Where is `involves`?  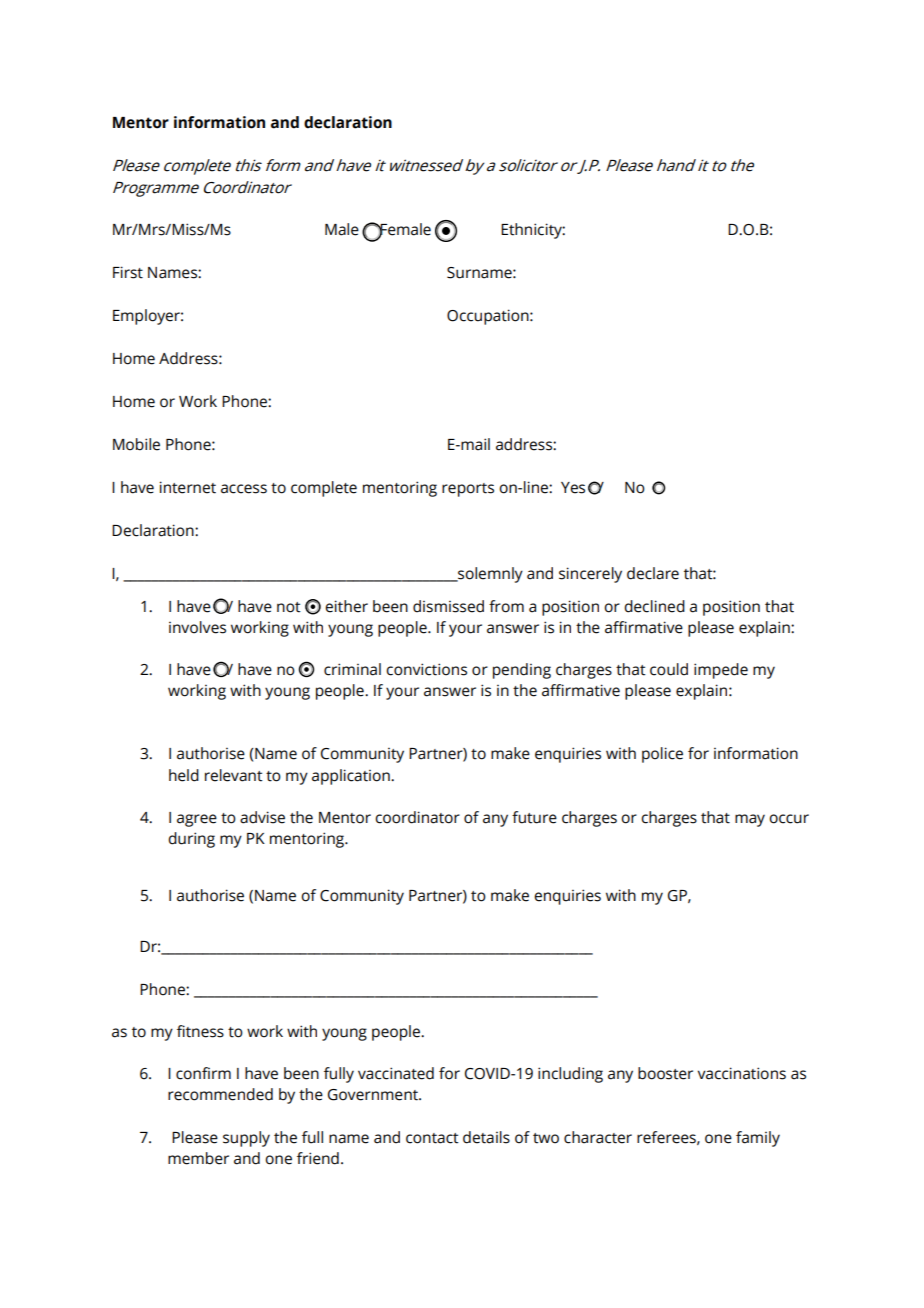 involves is located at coordinates (197, 627).
